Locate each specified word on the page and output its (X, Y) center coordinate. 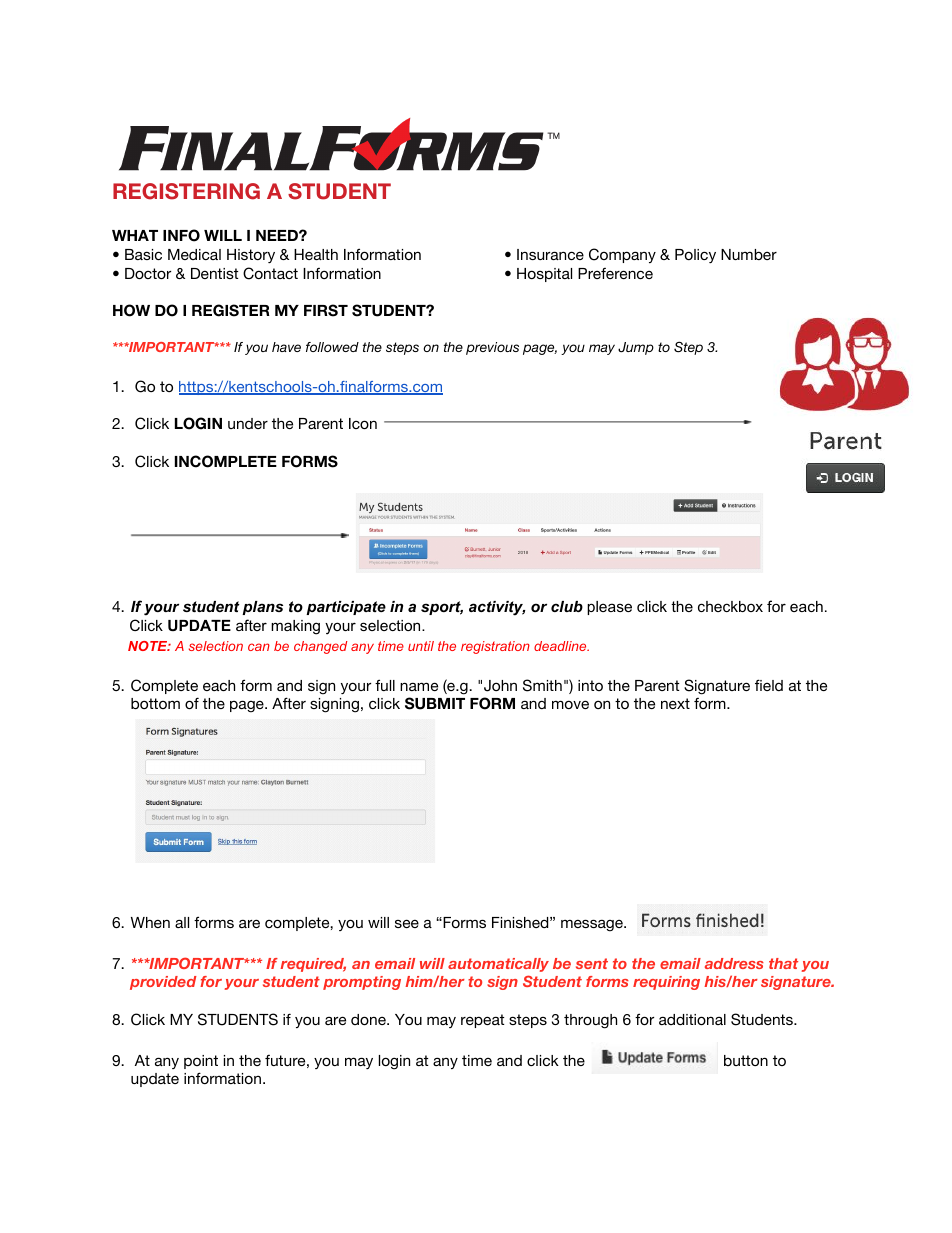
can (259, 647)
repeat (482, 1021)
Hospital (544, 275)
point (201, 1062)
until (421, 646)
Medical (194, 254)
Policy (695, 256)
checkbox (730, 606)
